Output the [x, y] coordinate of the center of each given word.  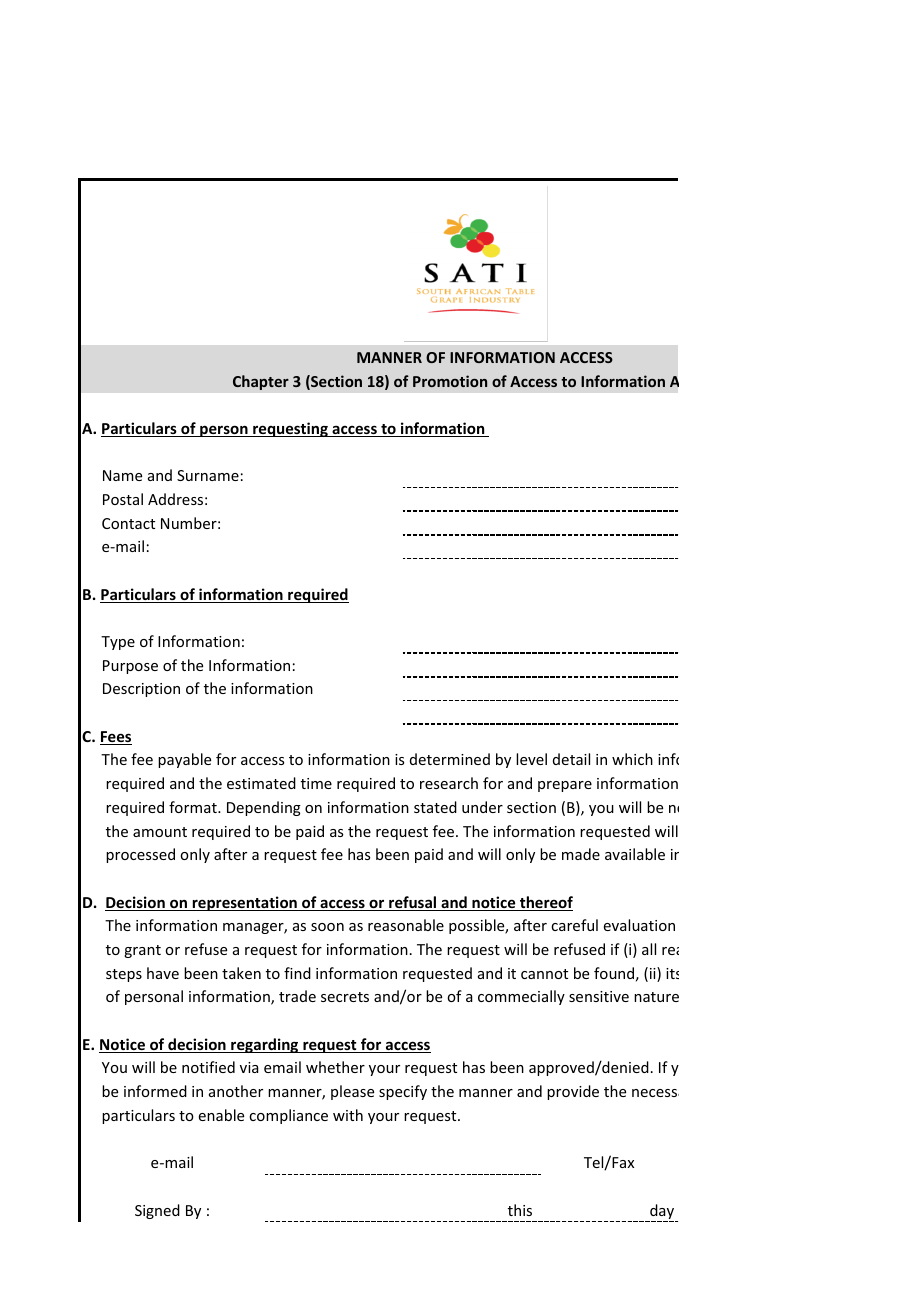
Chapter [261, 382]
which [632, 759]
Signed [157, 1211]
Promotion [450, 381]
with [348, 1115]
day [662, 1213]
